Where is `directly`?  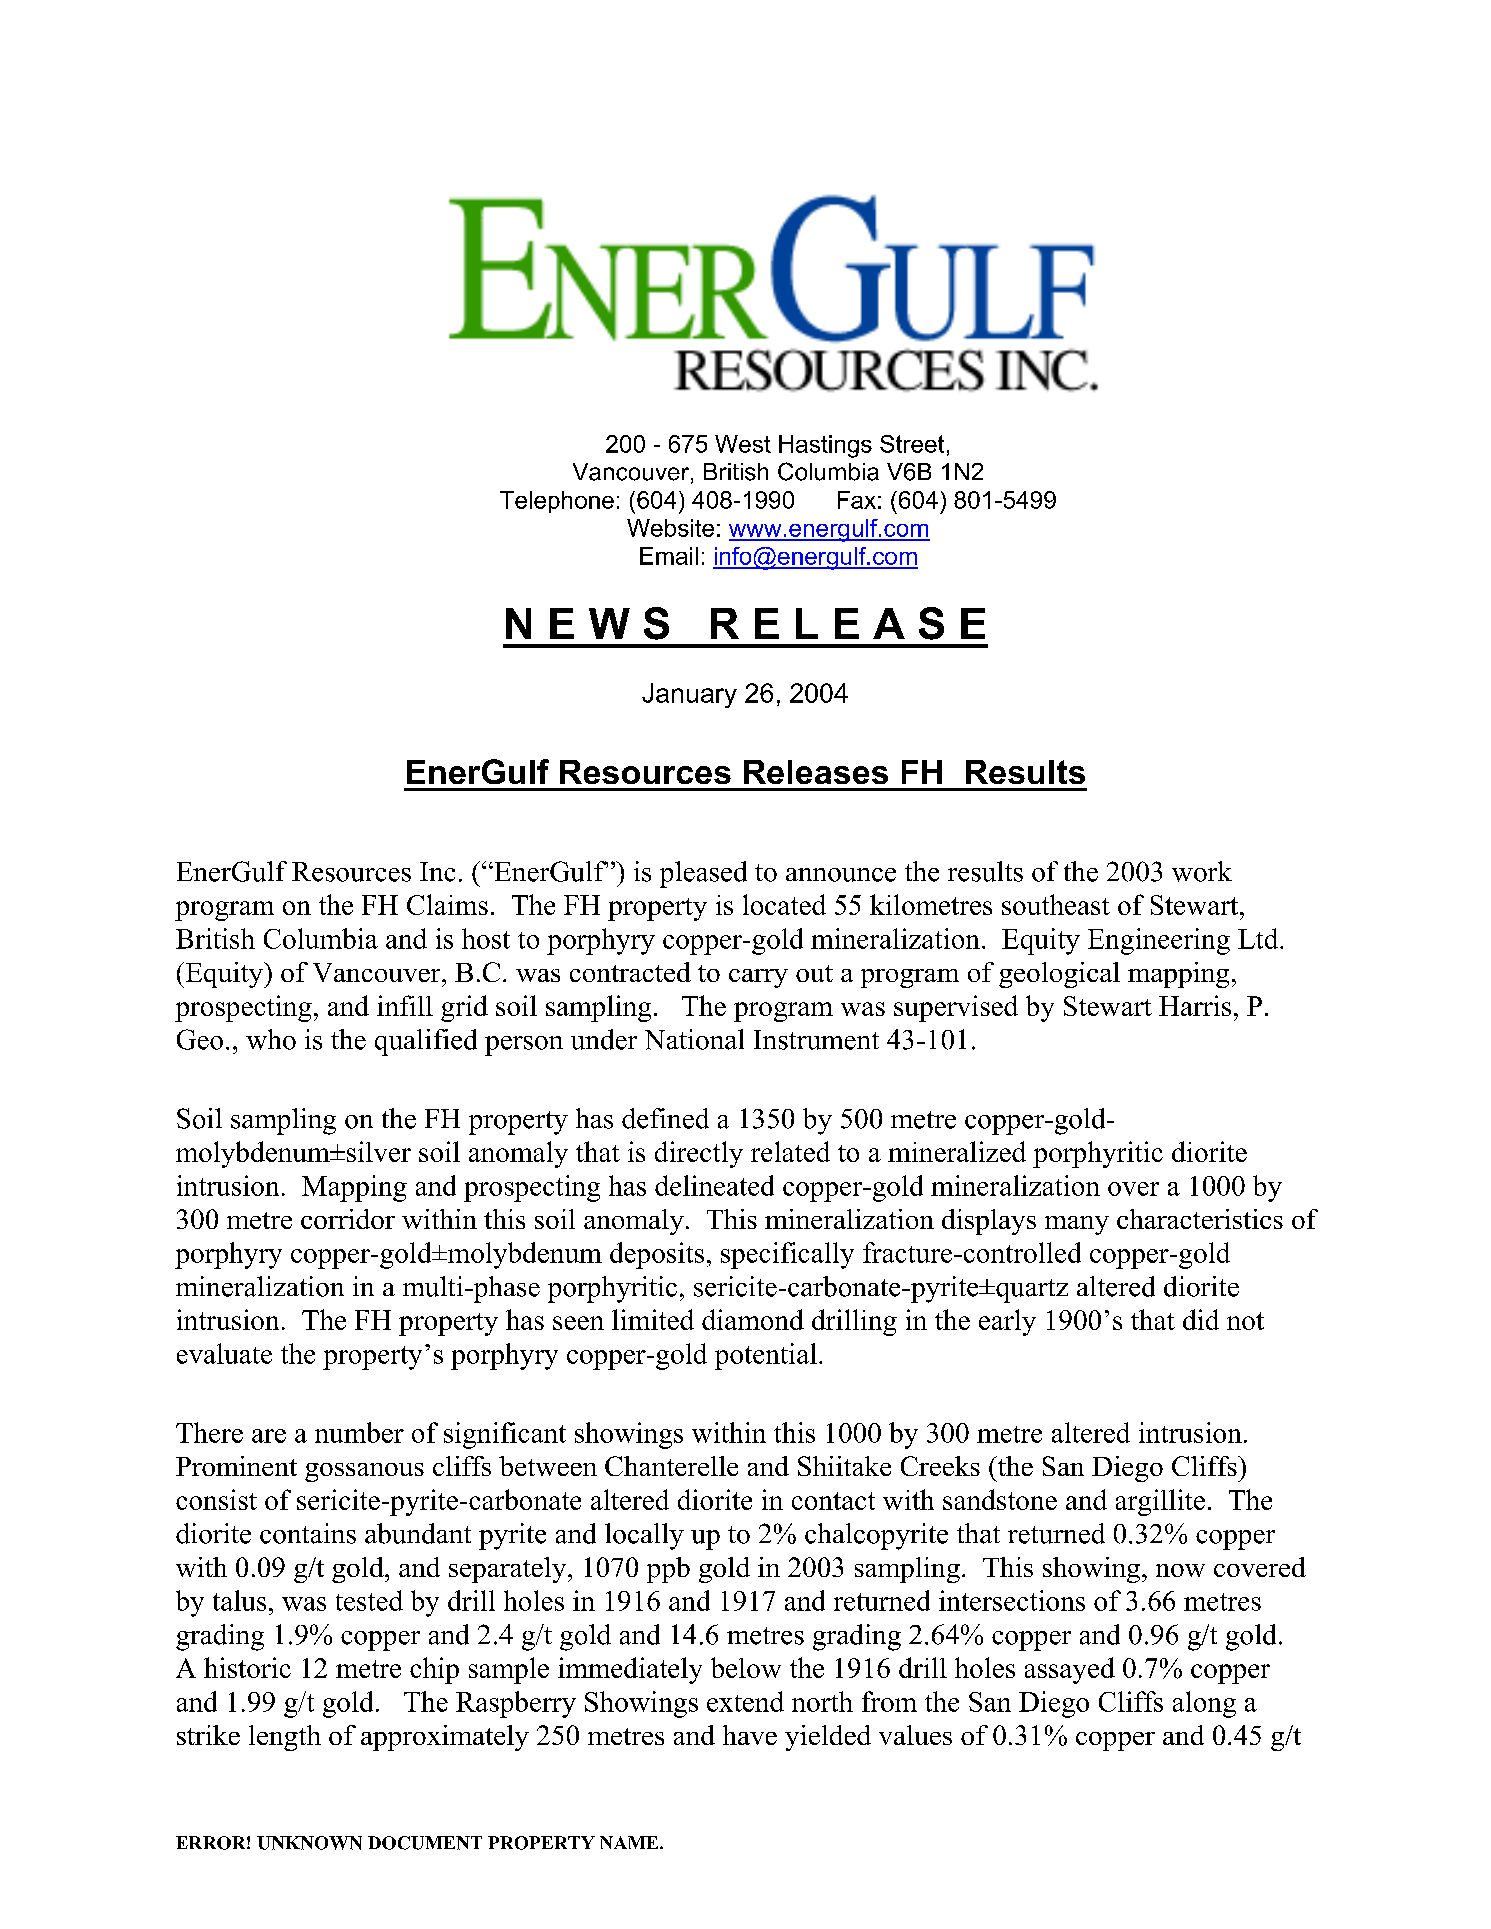
directly is located at coordinates (699, 1154).
